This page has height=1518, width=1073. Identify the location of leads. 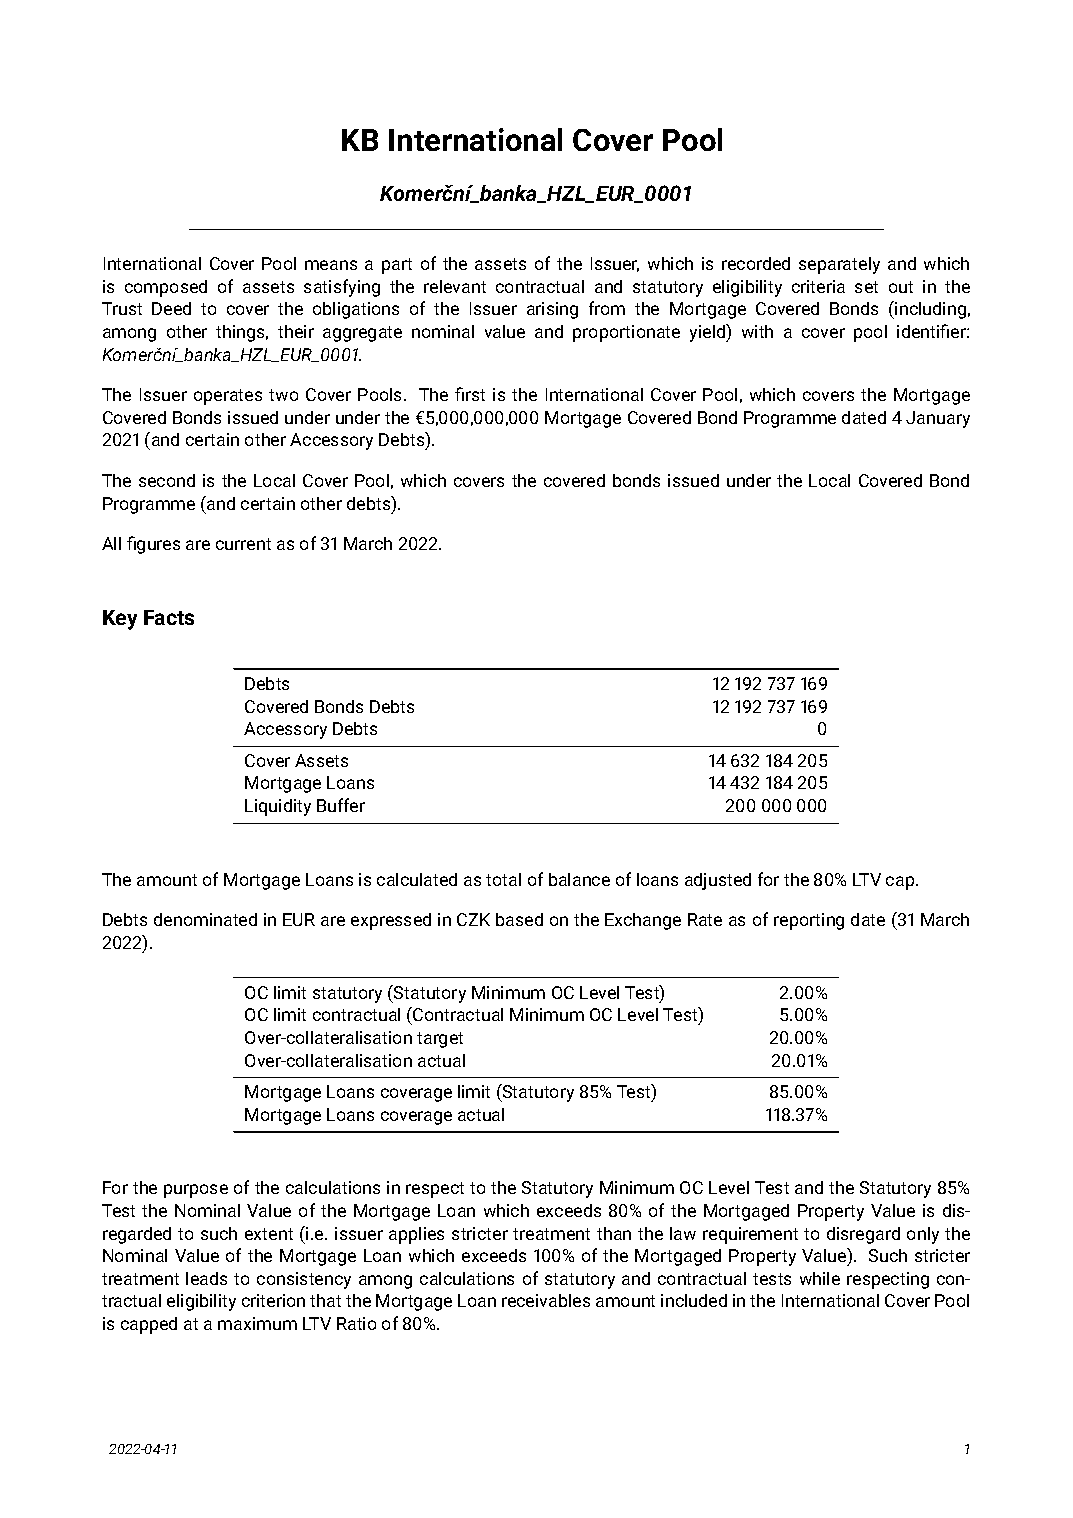
(206, 1278).
